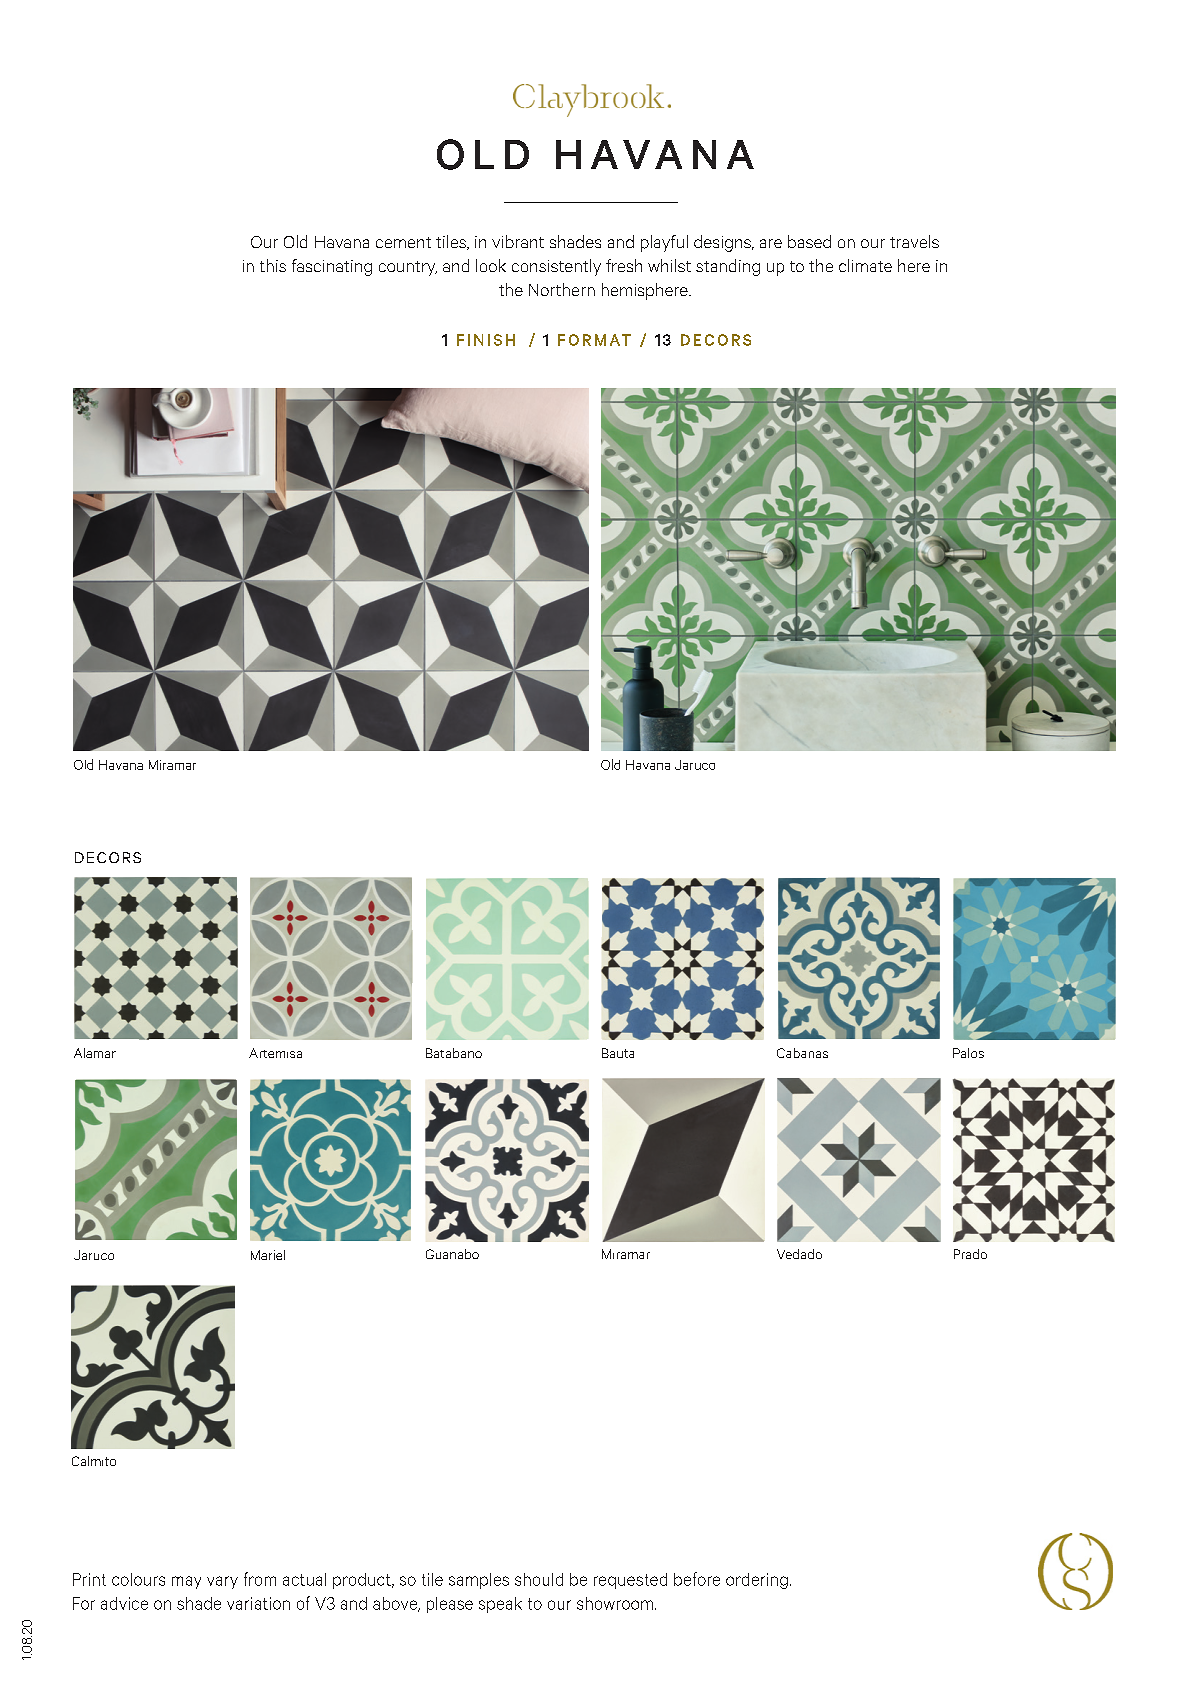 This screenshot has height=1683, width=1190. What do you see at coordinates (970, 1254) in the screenshot?
I see `Prado` at bounding box center [970, 1254].
